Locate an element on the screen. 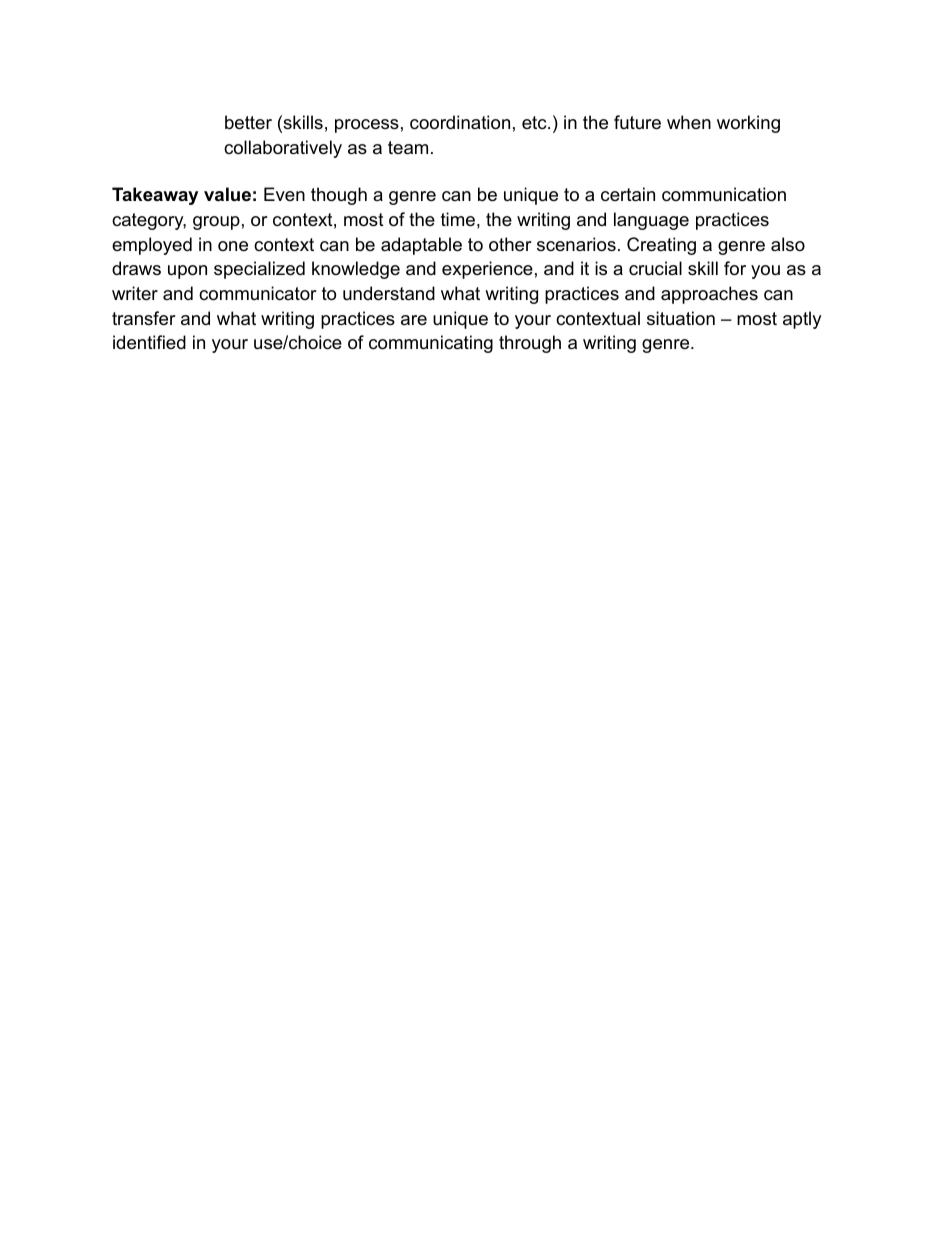 The image size is (952, 1233). working is located at coordinates (748, 124).
